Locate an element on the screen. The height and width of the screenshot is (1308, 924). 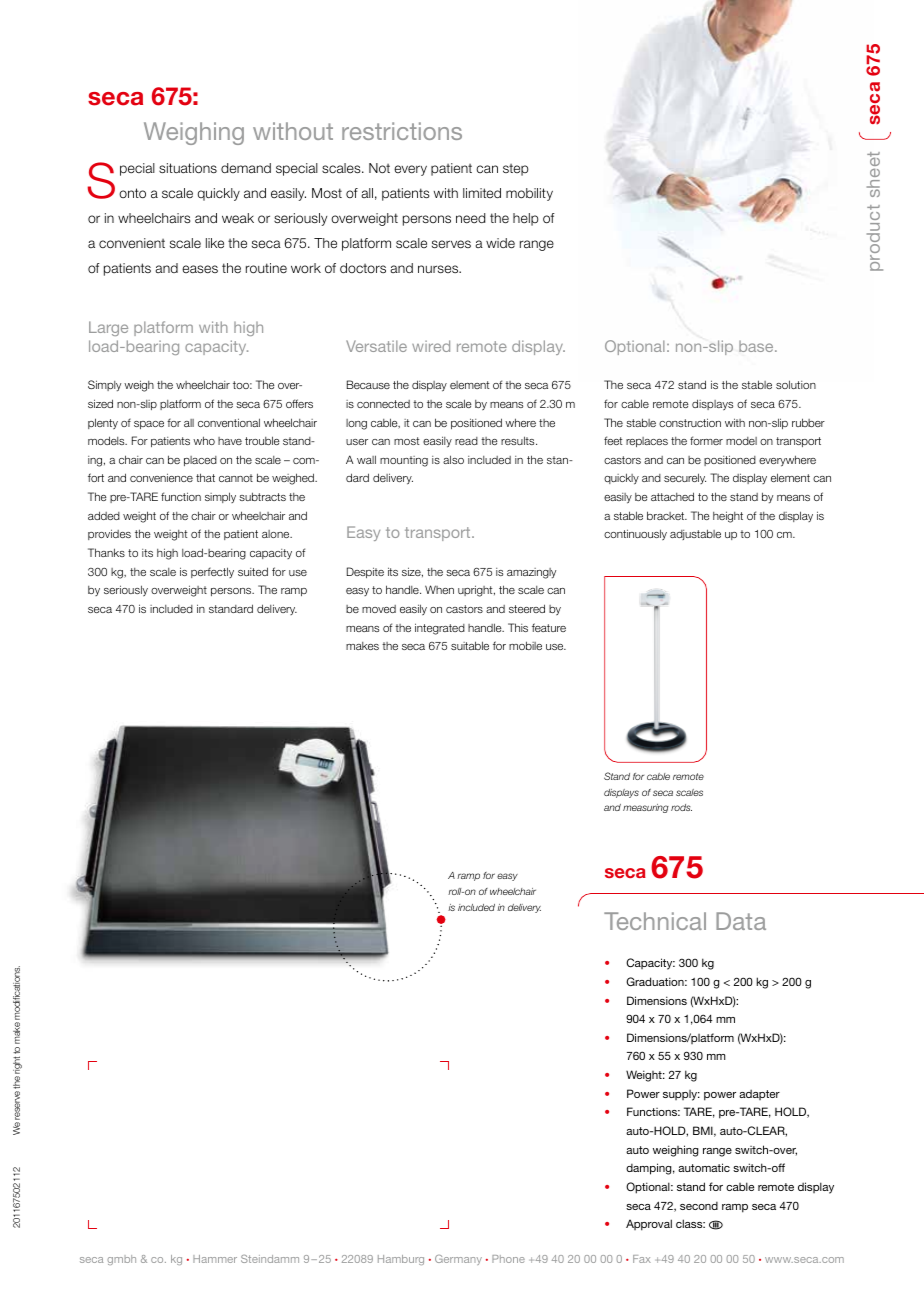
former is located at coordinates (706, 440).
